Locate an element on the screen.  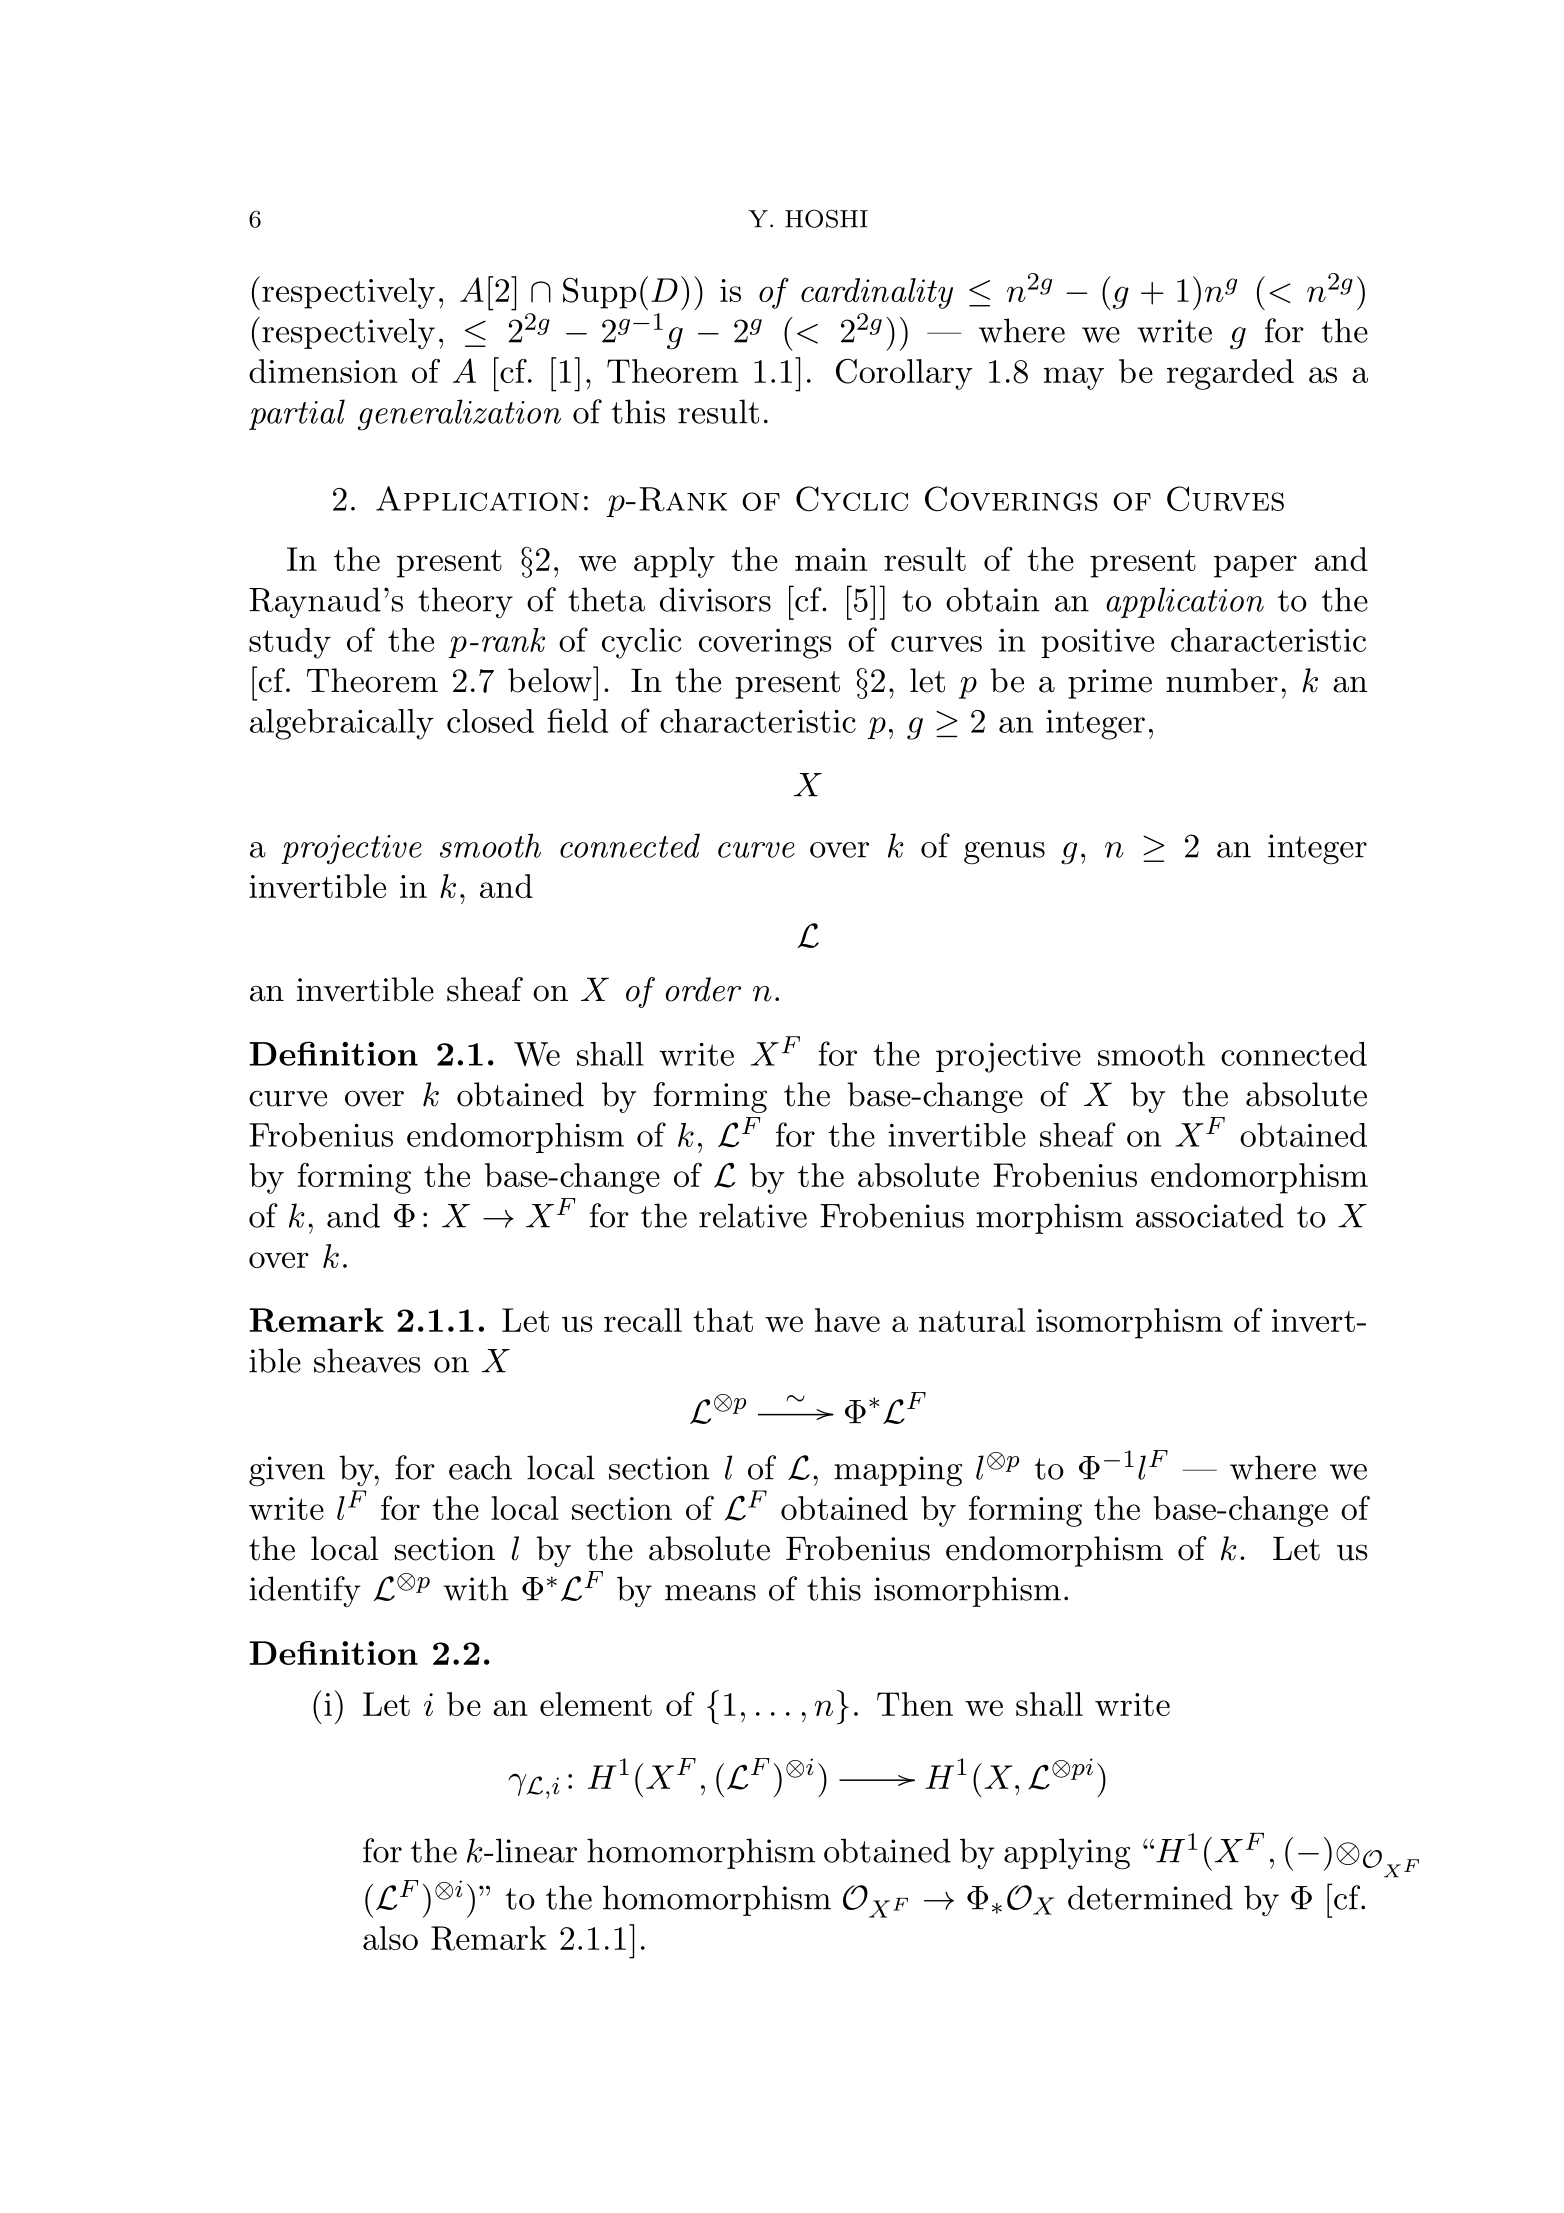
each is located at coordinates (480, 1467).
